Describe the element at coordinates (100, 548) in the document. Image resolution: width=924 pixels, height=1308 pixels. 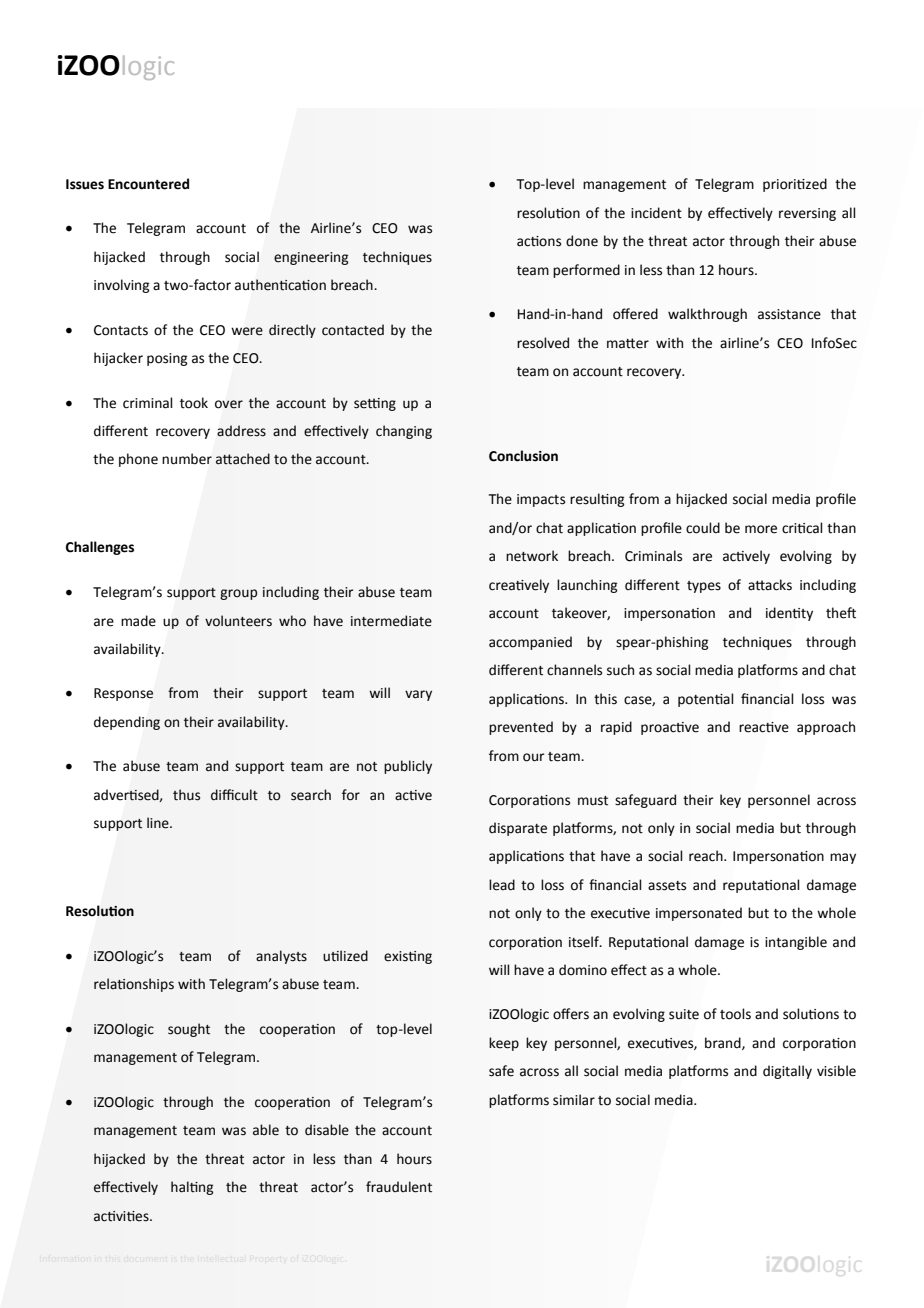
I see `Challenges` at that location.
